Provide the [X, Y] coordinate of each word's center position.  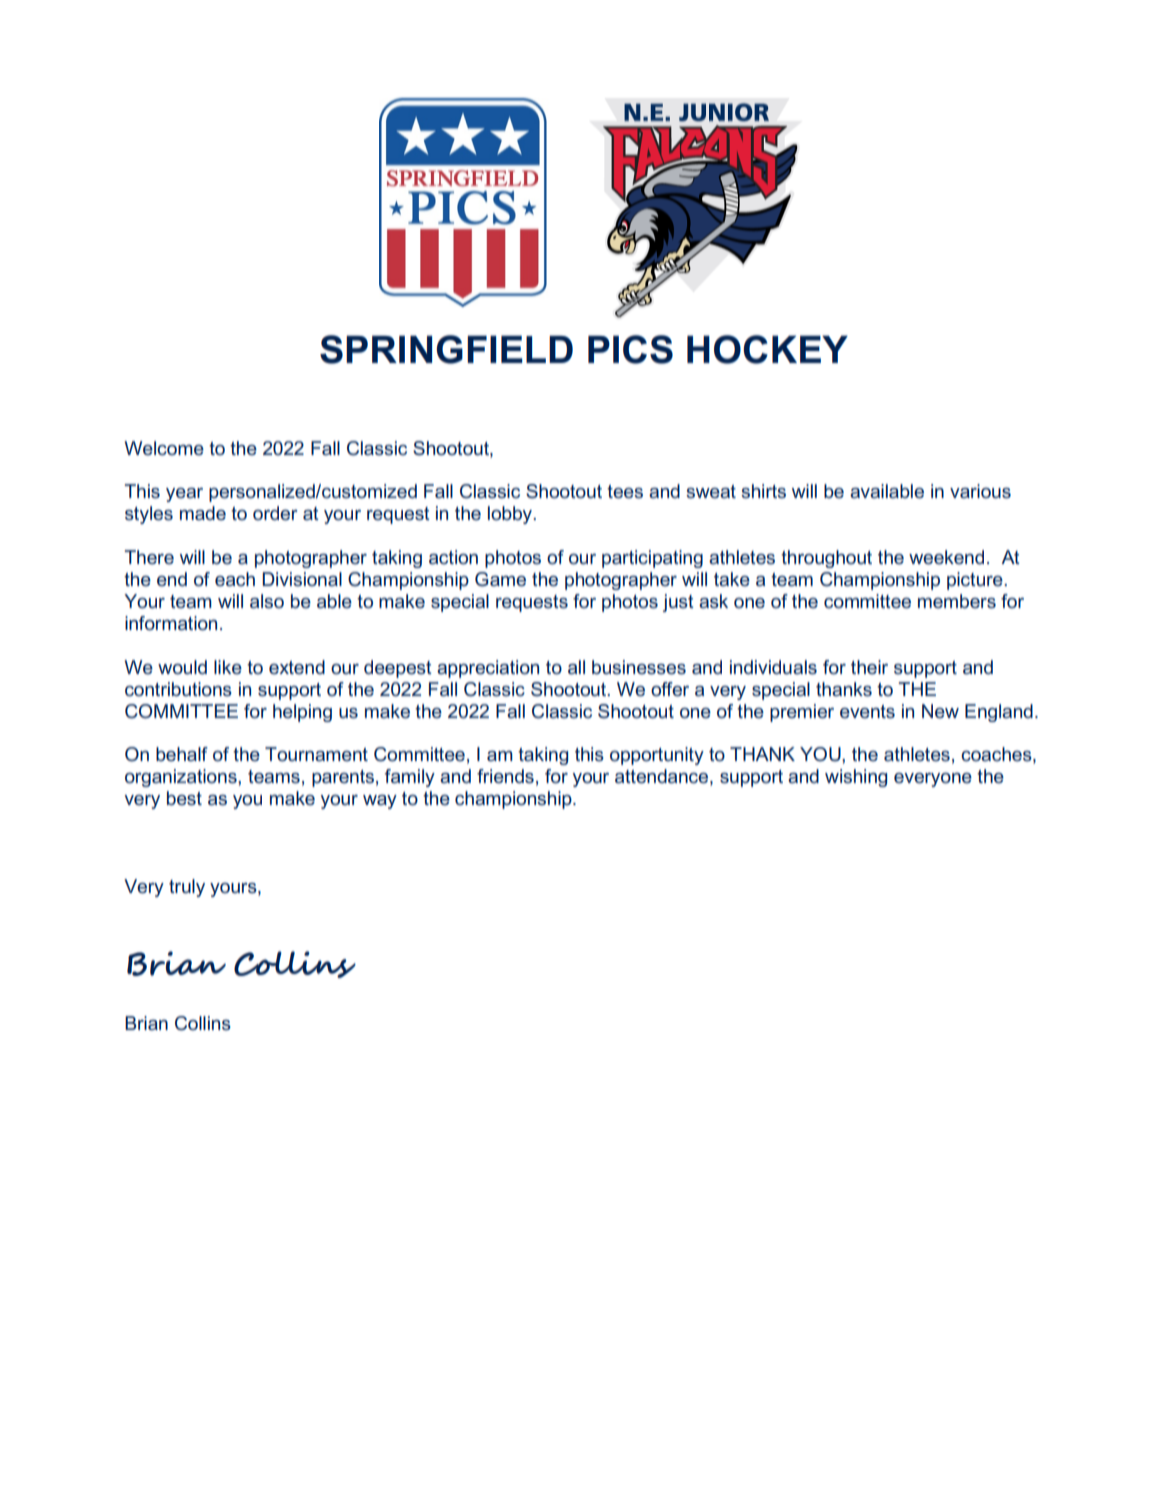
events [867, 712]
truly [187, 888]
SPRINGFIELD [446, 349]
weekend [946, 557]
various [980, 491]
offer [670, 689]
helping [302, 713]
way [380, 802]
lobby [511, 515]
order [275, 513]
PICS [630, 349]
